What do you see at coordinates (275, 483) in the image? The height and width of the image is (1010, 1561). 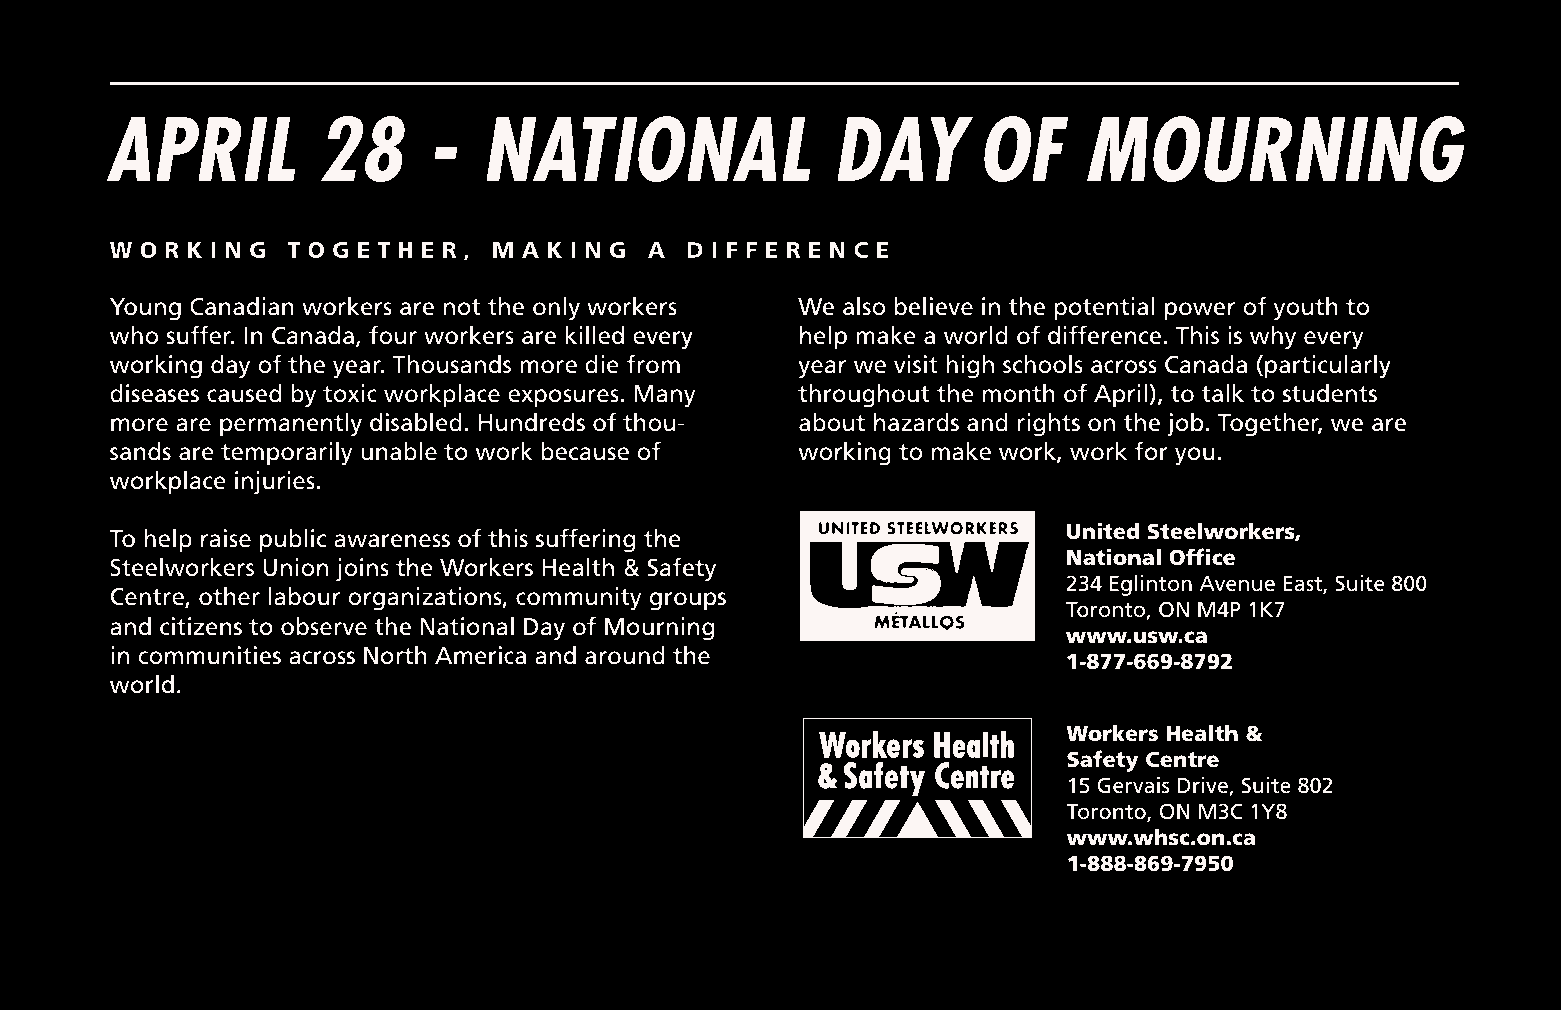 I see `injuries` at bounding box center [275, 483].
